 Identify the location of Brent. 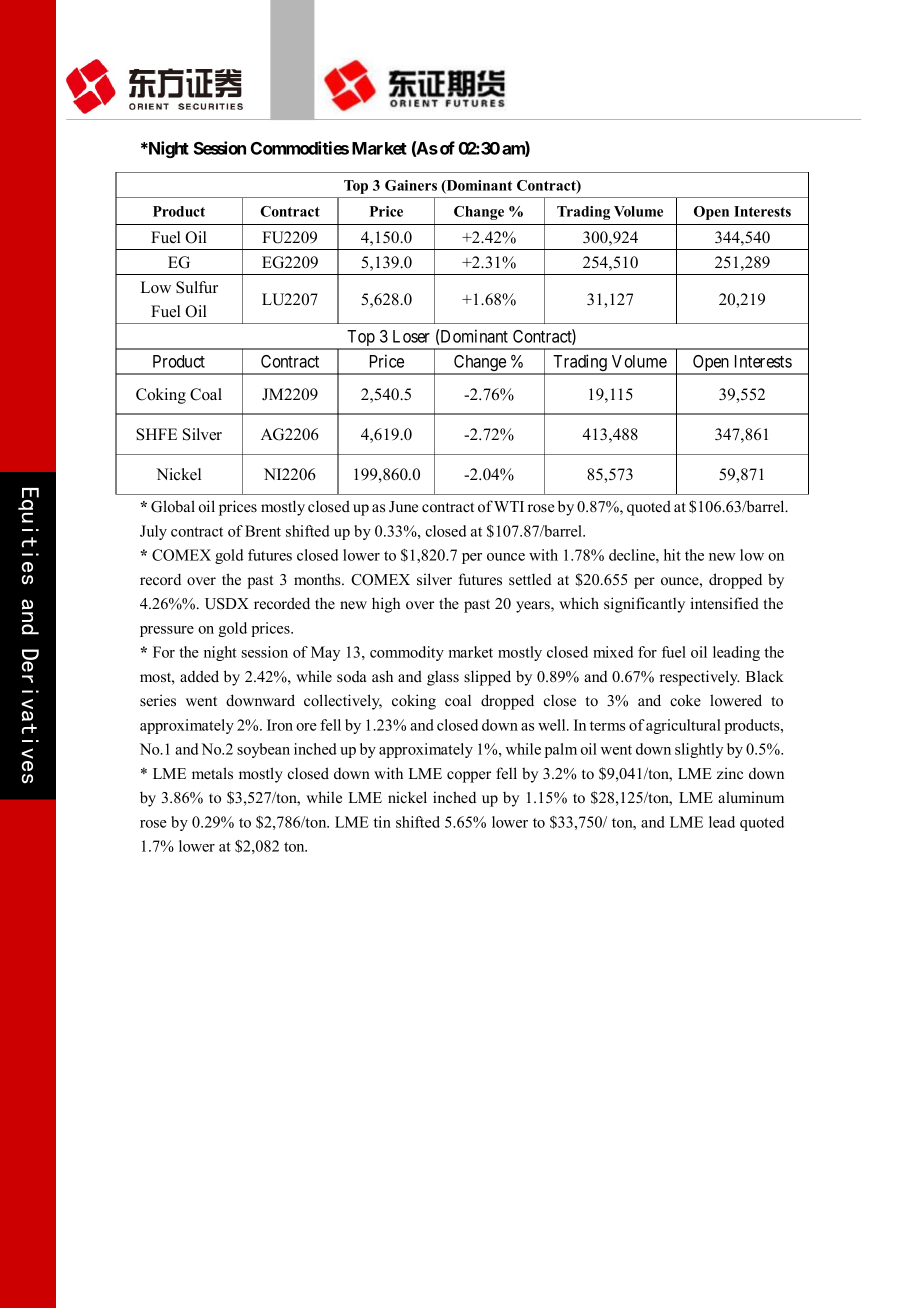
(263, 531).
